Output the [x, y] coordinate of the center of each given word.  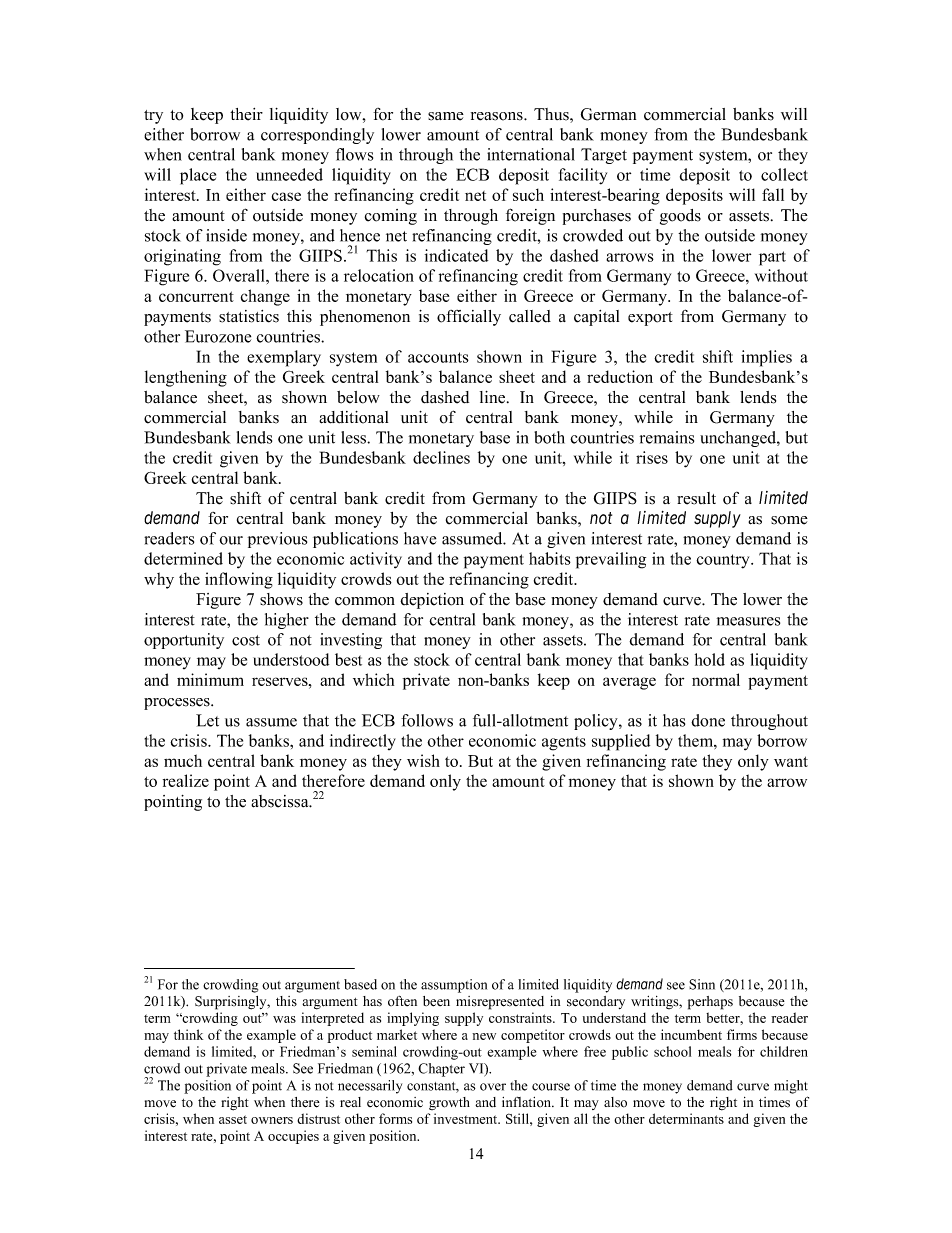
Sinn [702, 984]
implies [766, 358]
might [791, 1087]
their [246, 114]
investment [467, 1118]
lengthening [186, 378]
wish [423, 760]
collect [784, 174]
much [183, 760]
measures [748, 621]
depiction [432, 601]
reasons [498, 116]
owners [272, 1120]
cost [246, 640]
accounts [438, 357]
